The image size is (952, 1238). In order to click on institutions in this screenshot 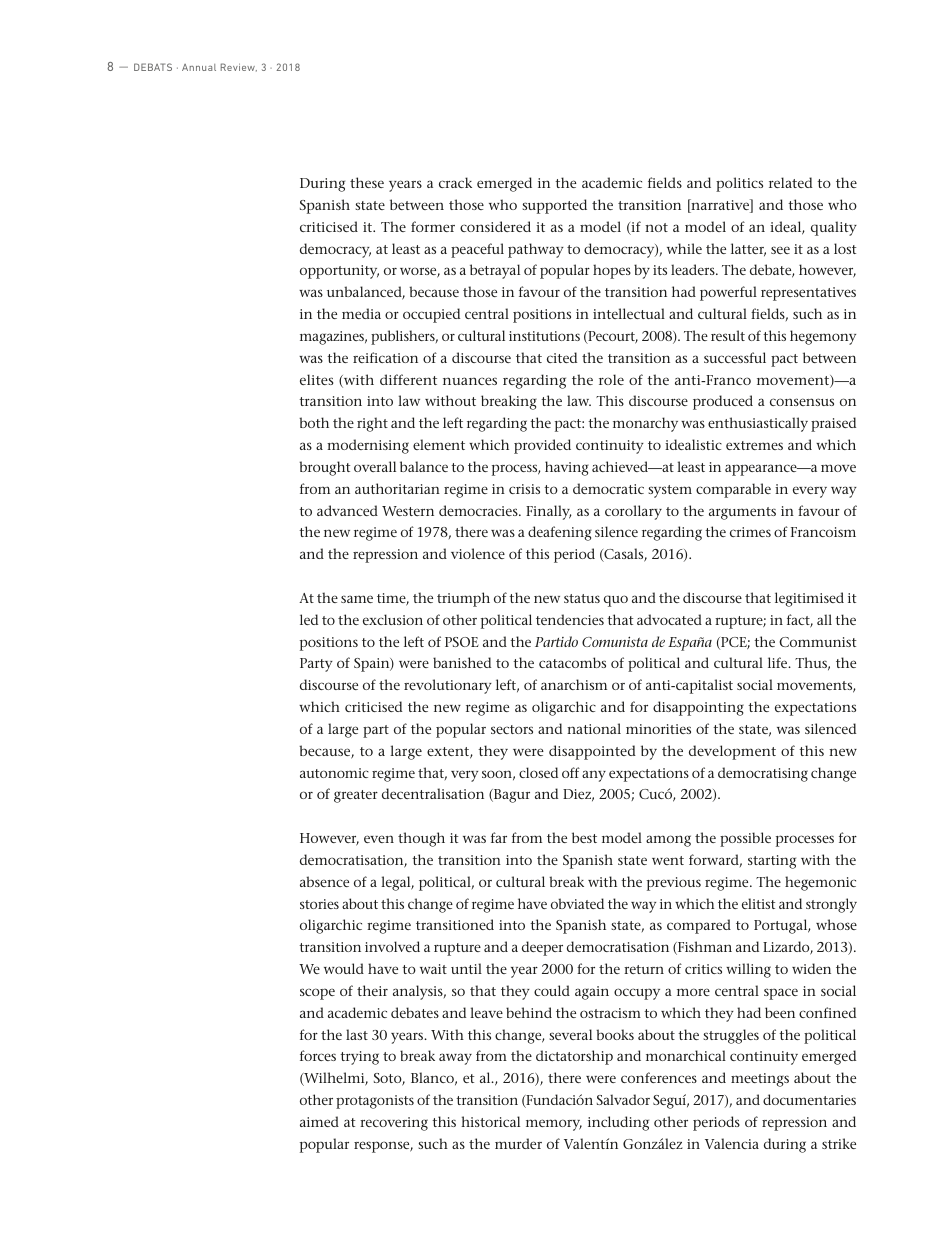, I will do `click(544, 336)`.
